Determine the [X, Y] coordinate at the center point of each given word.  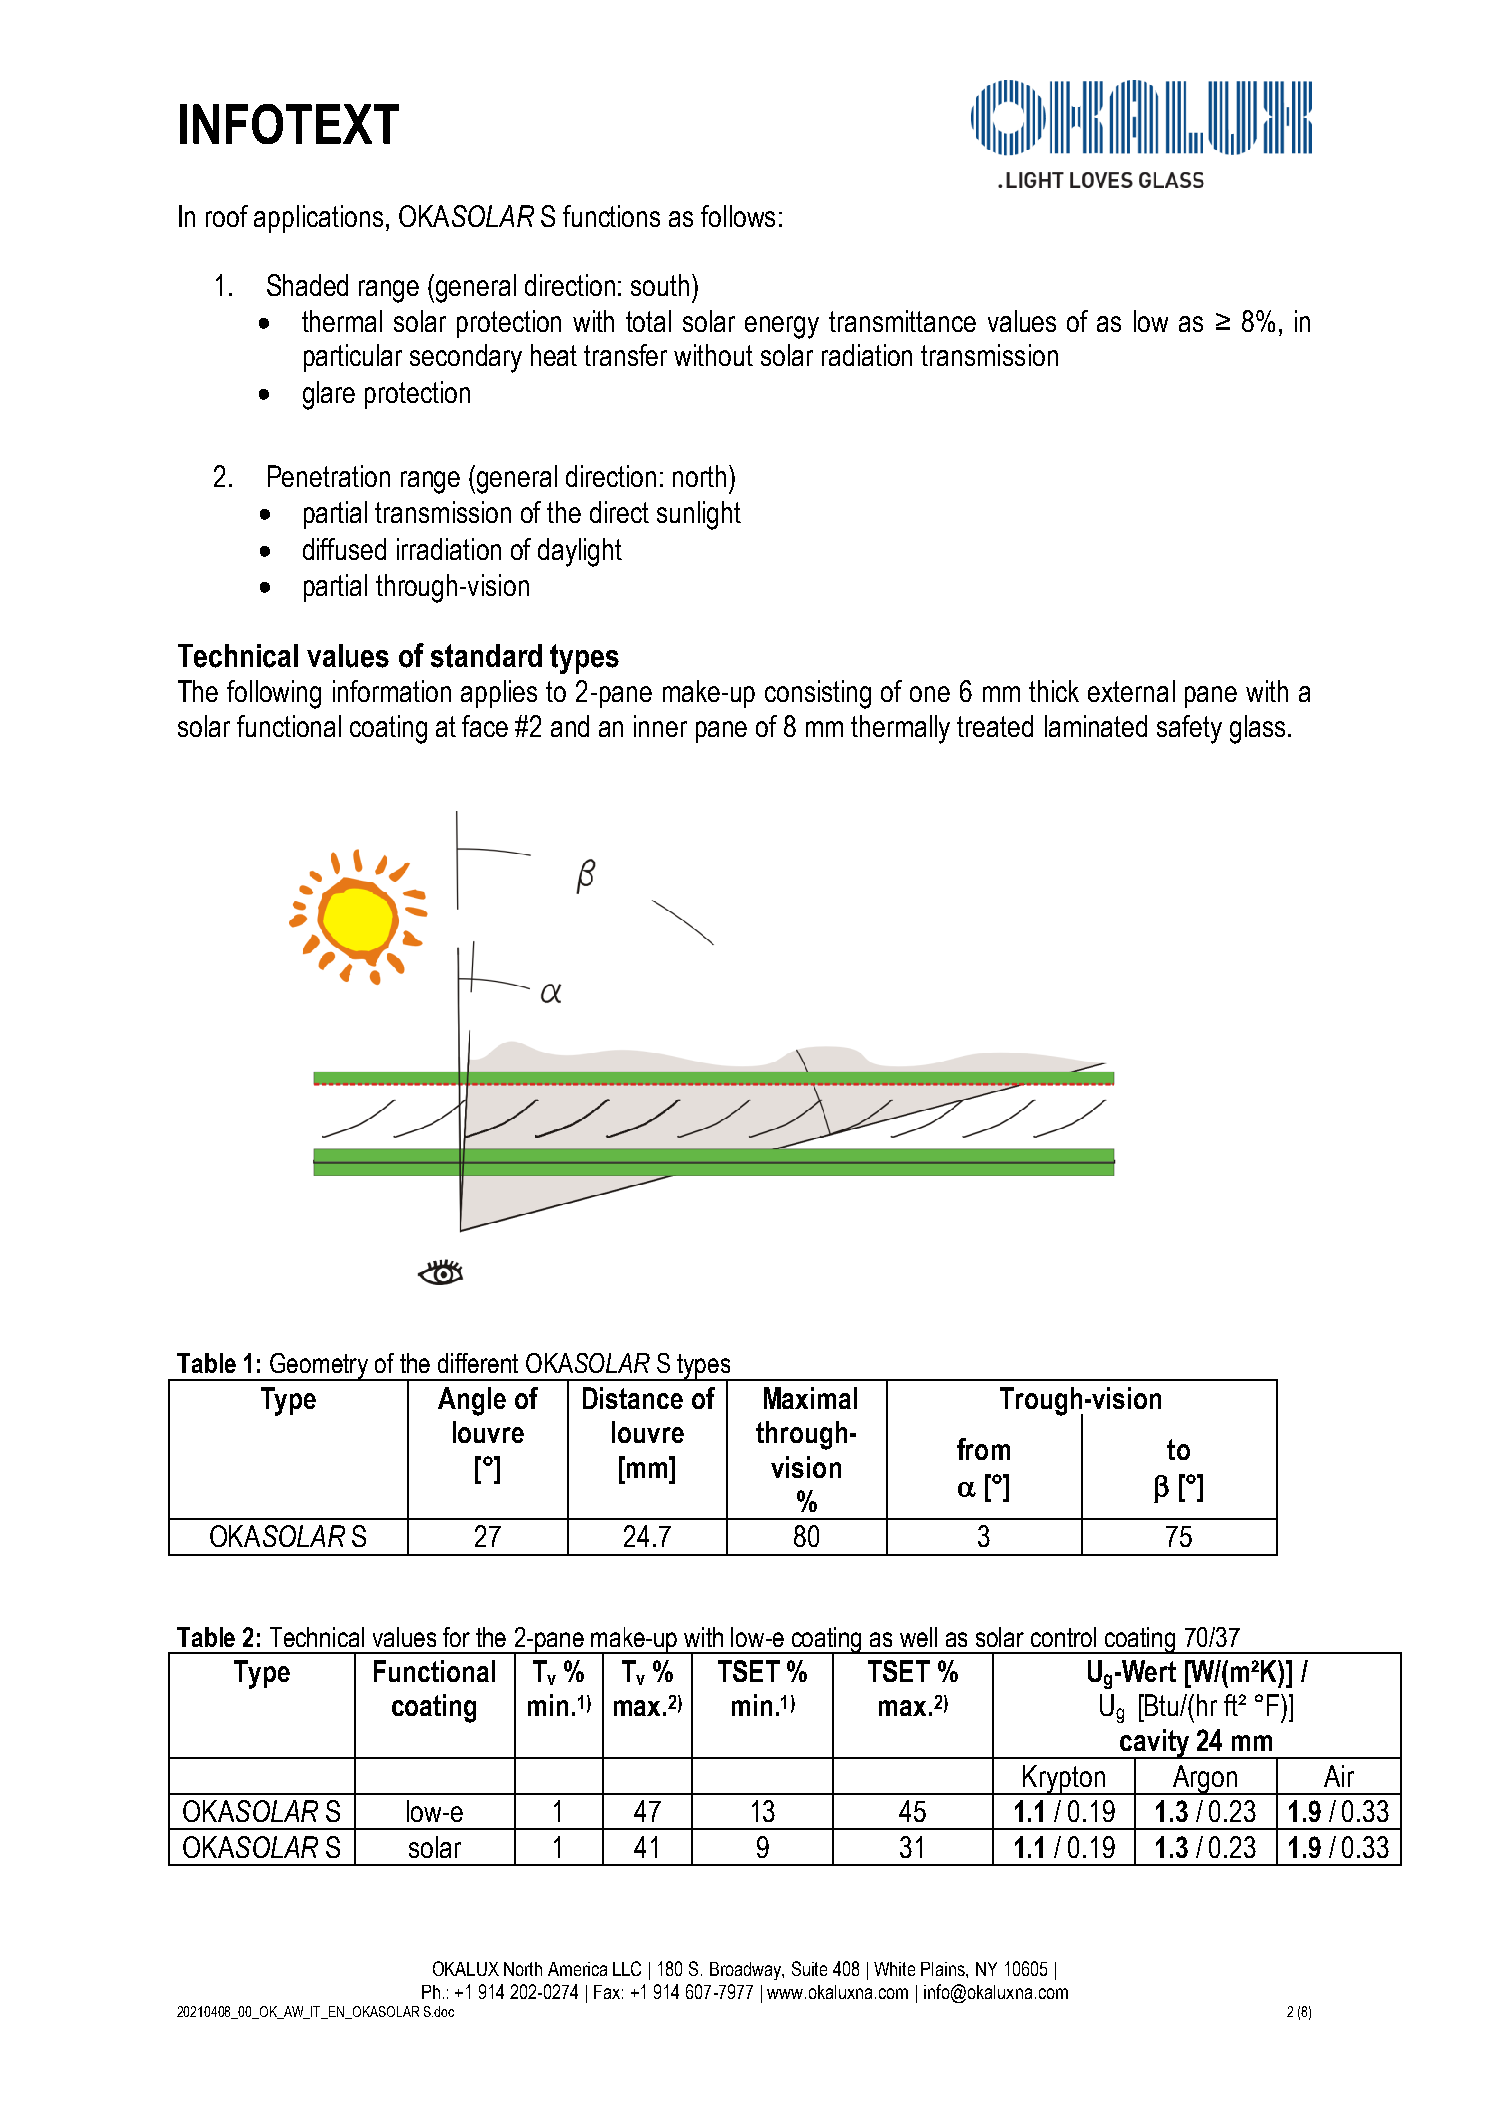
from [983, 1449]
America [577, 1969]
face [485, 726]
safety [1189, 729]
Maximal [810, 1398]
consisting [818, 694]
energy [782, 327]
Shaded [307, 285]
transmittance [902, 321]
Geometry [319, 1367]
